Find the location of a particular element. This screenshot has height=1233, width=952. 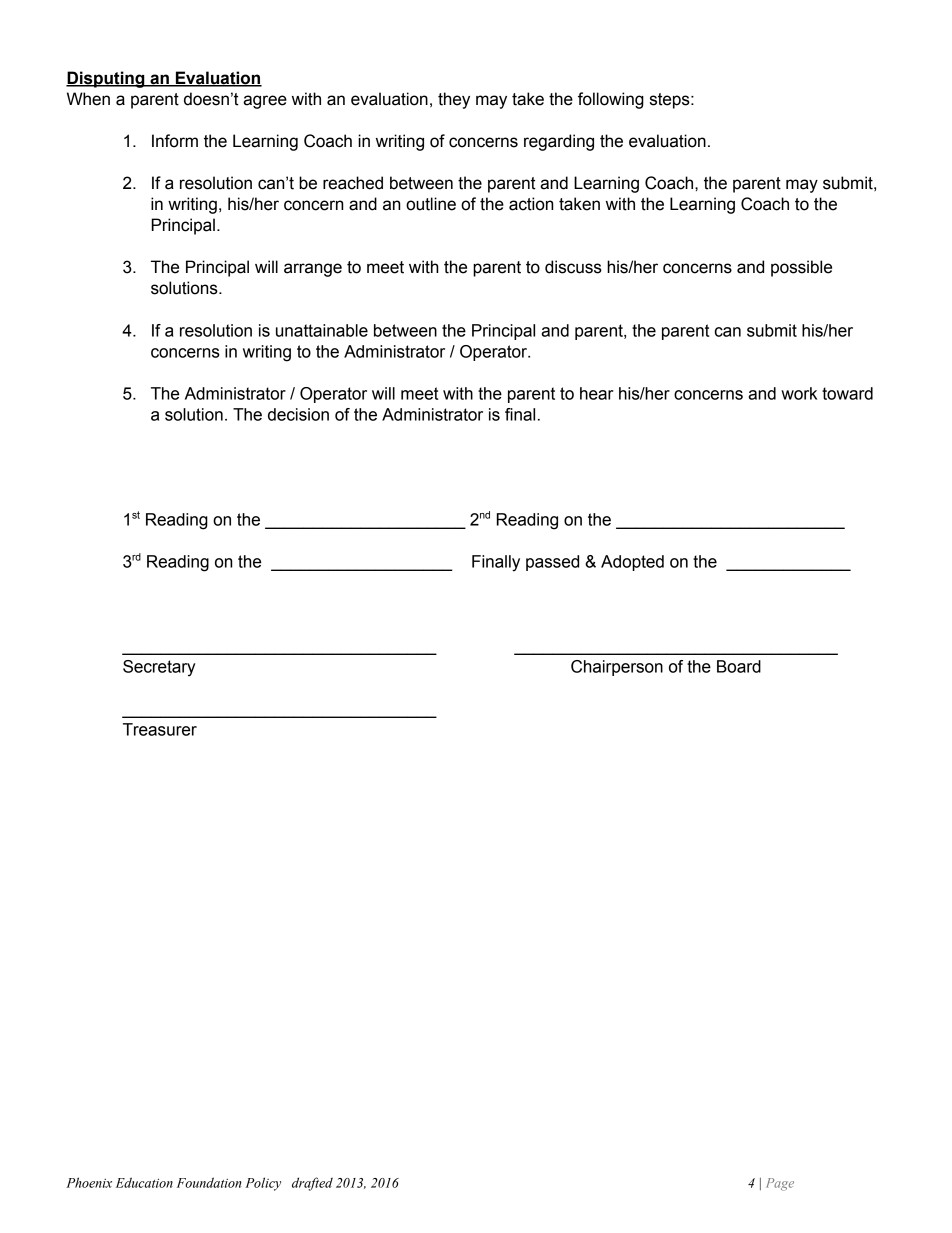

Inform is located at coordinates (175, 141).
